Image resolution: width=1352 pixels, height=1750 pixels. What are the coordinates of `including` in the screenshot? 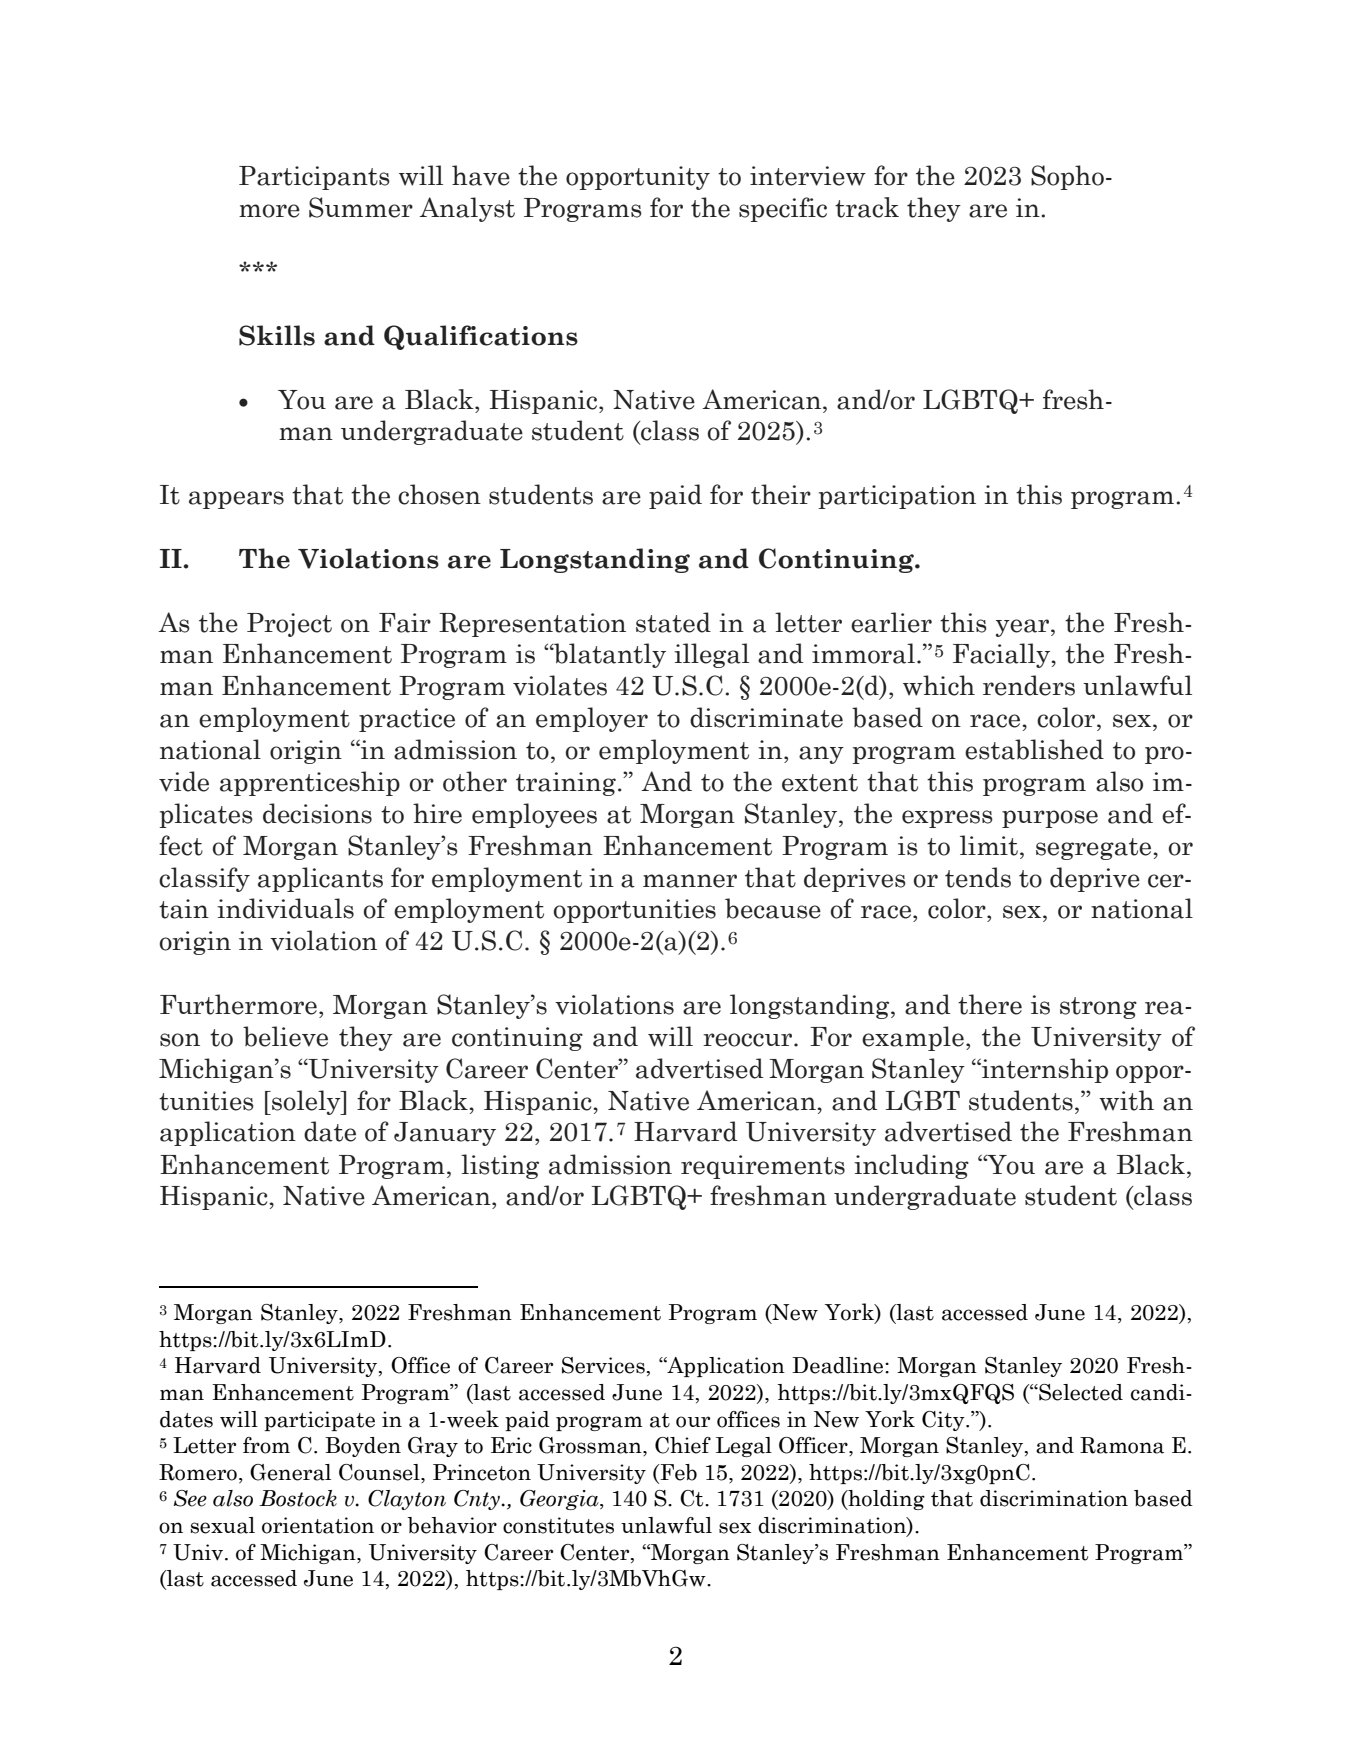 It's located at (911, 1166).
